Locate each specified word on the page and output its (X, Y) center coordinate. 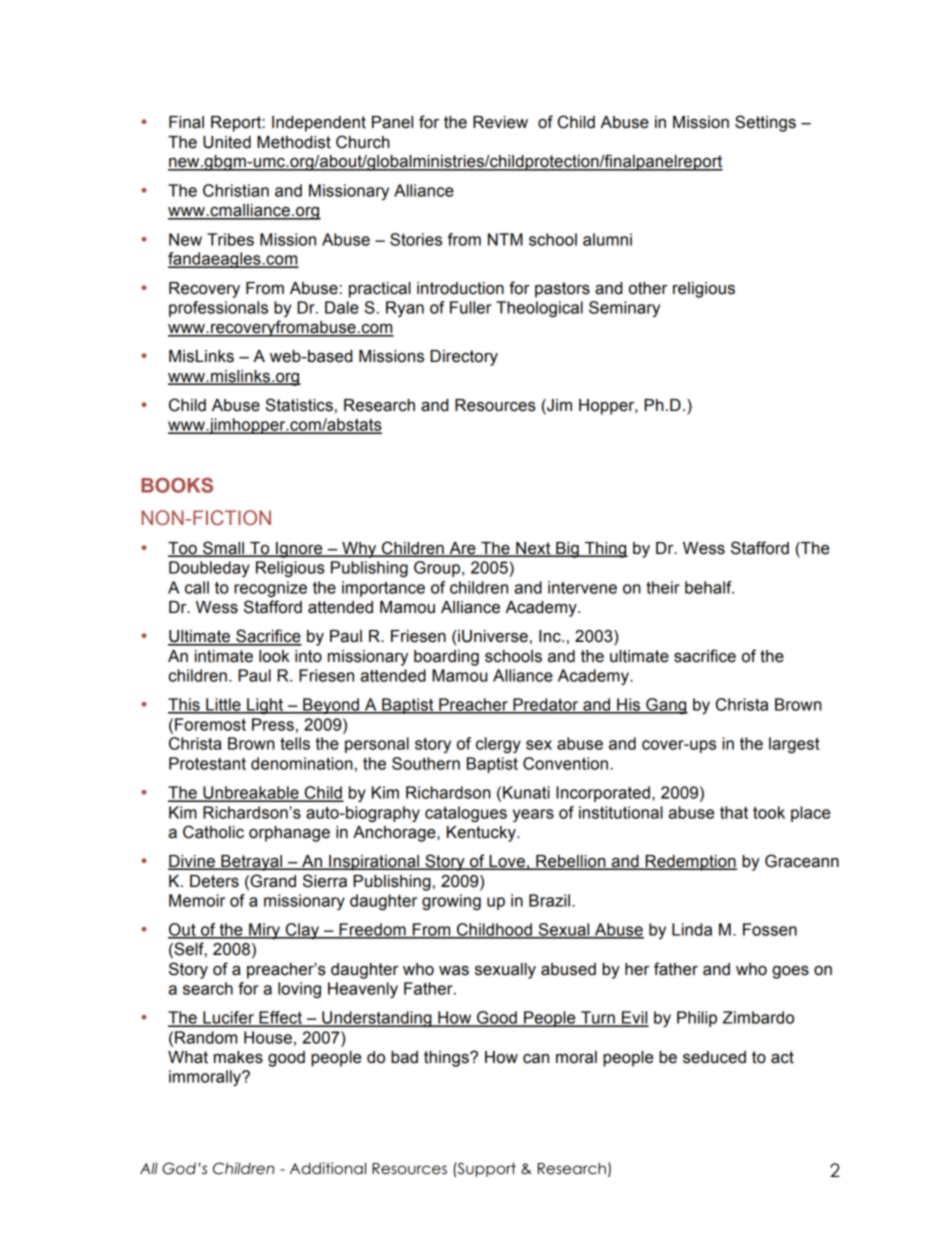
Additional (328, 1168)
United (227, 142)
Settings (765, 123)
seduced (714, 1057)
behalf (709, 587)
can (536, 1058)
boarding (446, 658)
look (274, 656)
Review (500, 122)
